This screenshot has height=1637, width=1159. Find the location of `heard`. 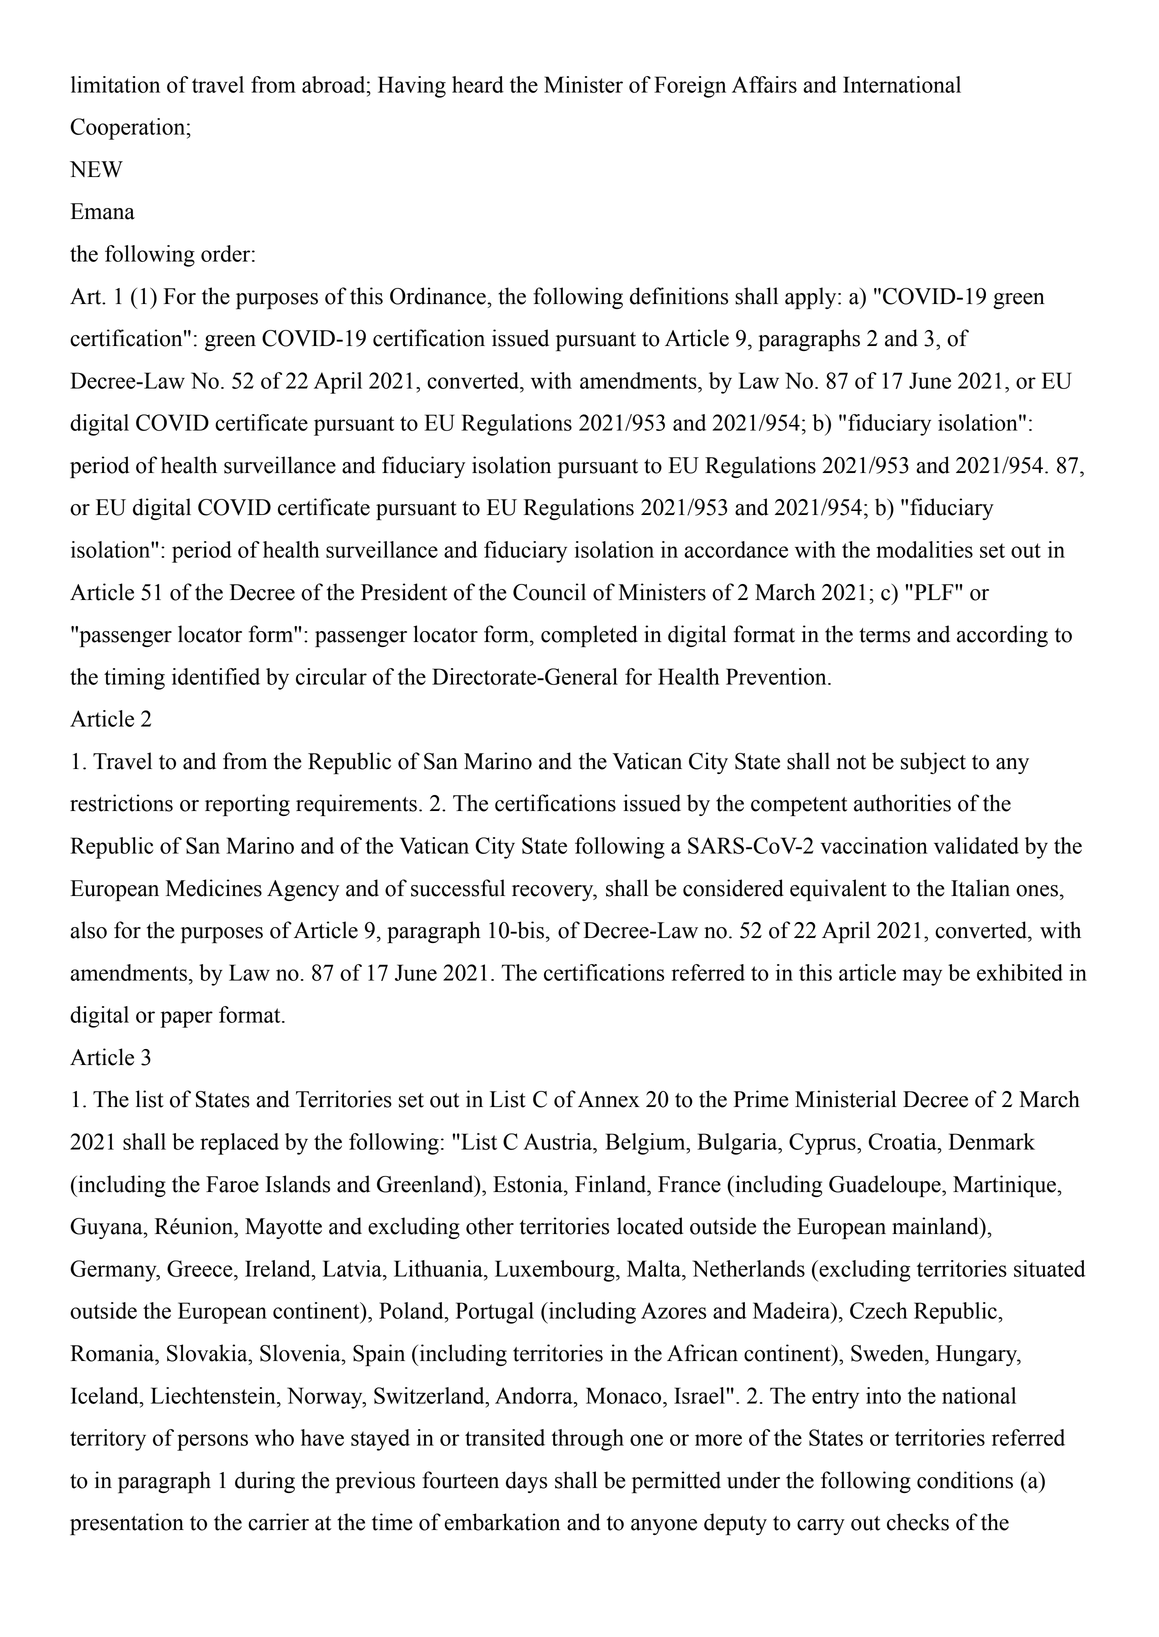

heard is located at coordinates (478, 84).
